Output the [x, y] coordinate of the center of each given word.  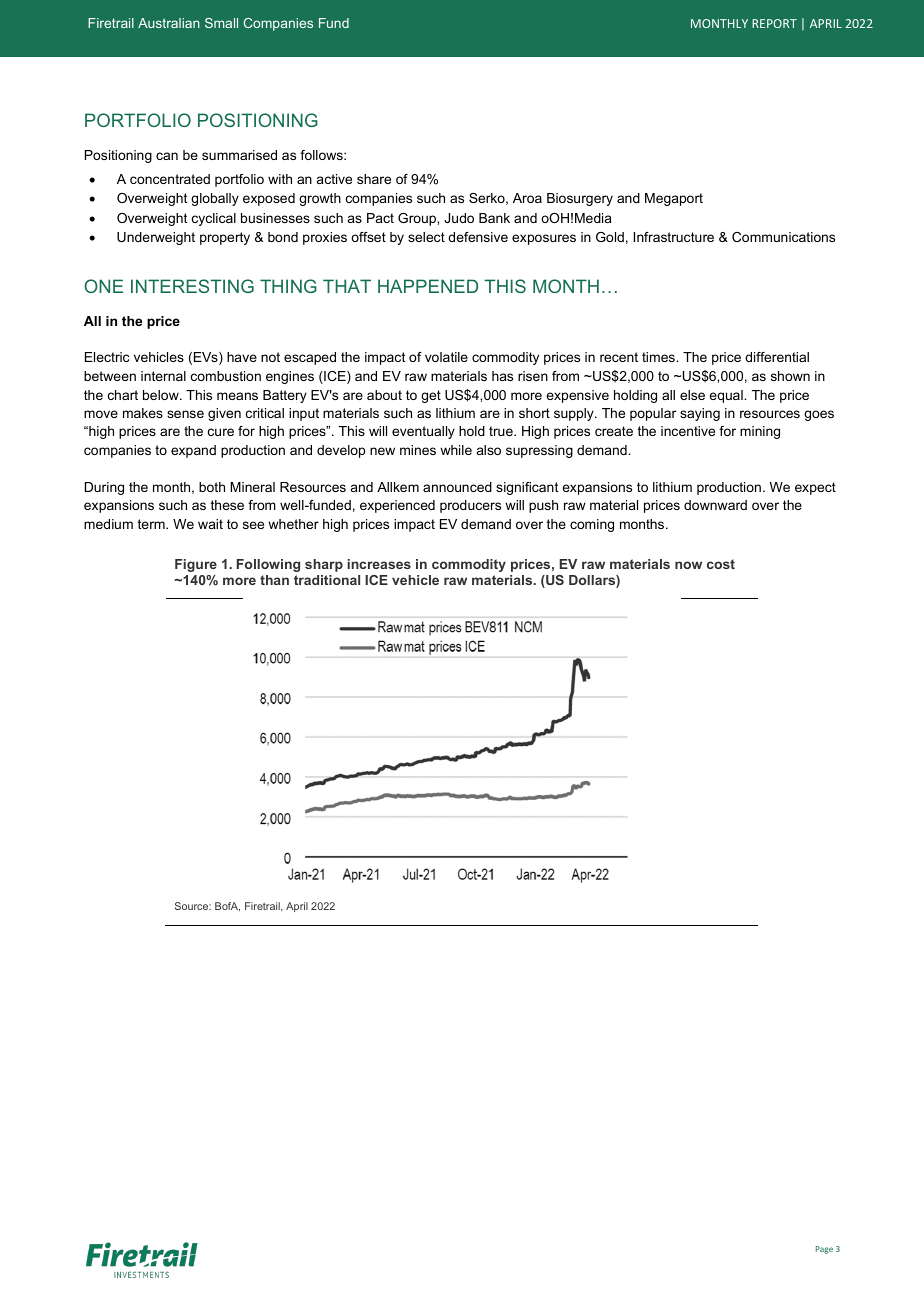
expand [193, 451]
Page [824, 1250]
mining [760, 432]
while [456, 450]
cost [721, 564]
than [274, 580]
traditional [327, 580]
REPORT [774, 23]
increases [379, 564]
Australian [169, 23]
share [374, 179]
